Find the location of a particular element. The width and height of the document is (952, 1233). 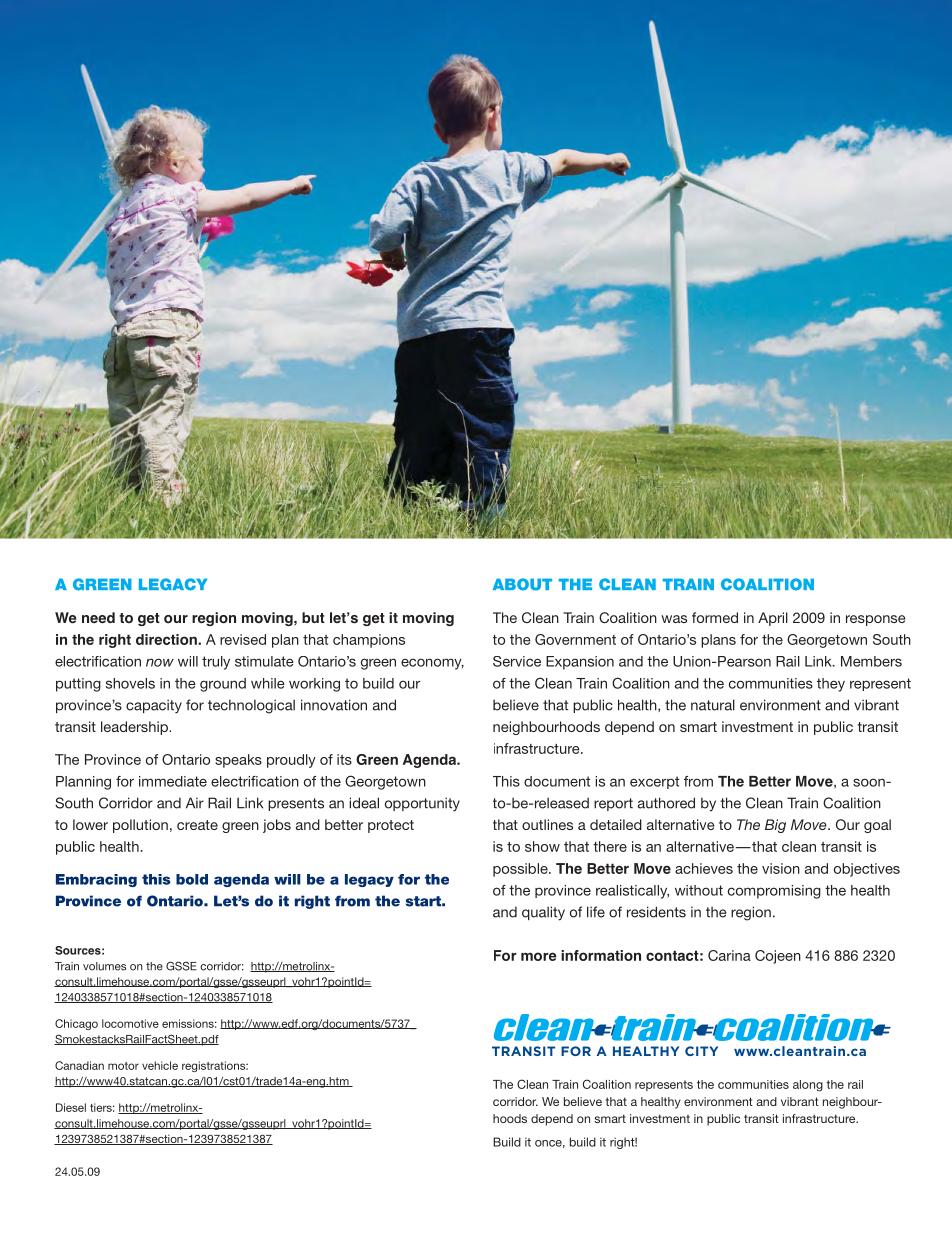

Big is located at coordinates (775, 826).
